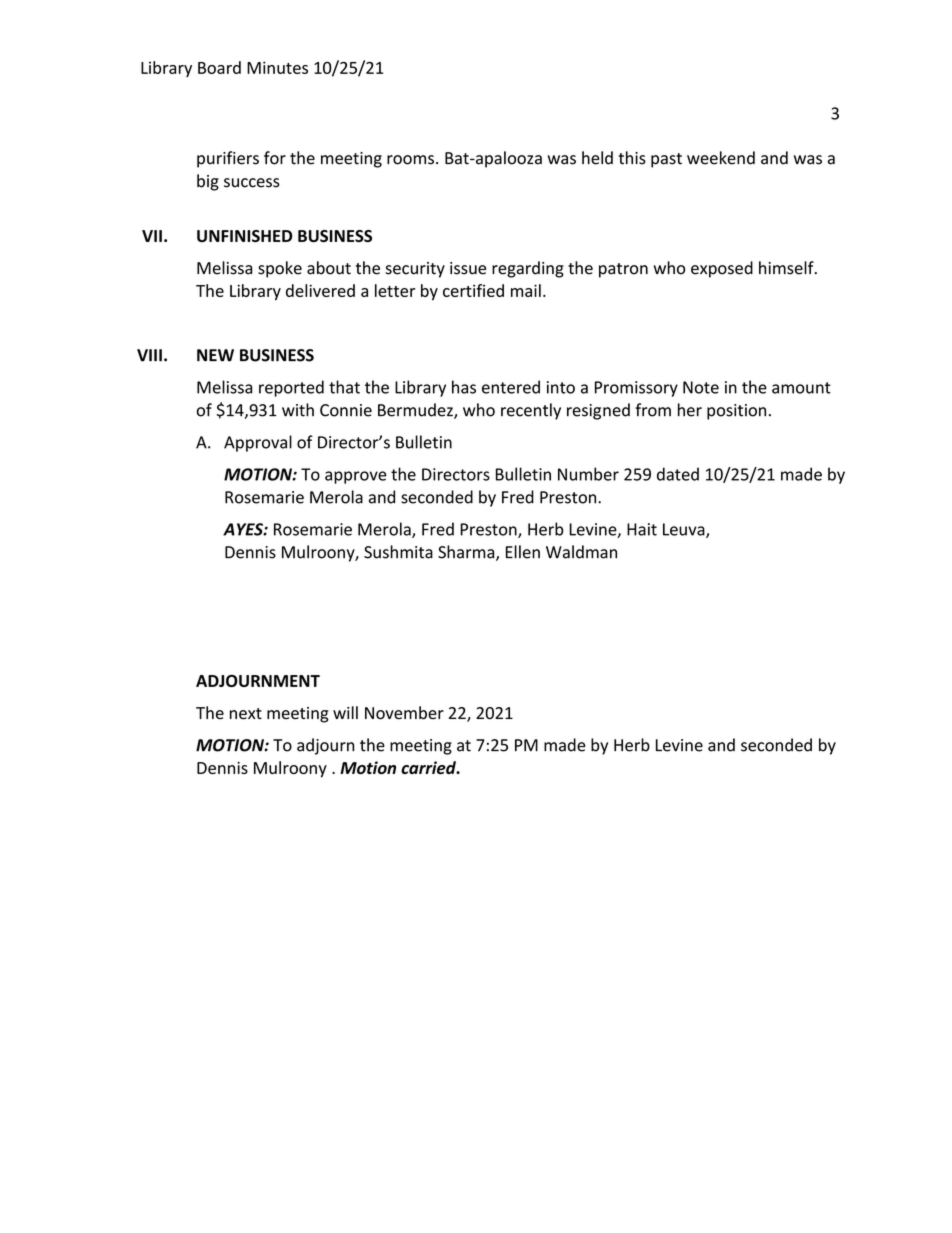  I want to click on issue, so click(468, 268).
